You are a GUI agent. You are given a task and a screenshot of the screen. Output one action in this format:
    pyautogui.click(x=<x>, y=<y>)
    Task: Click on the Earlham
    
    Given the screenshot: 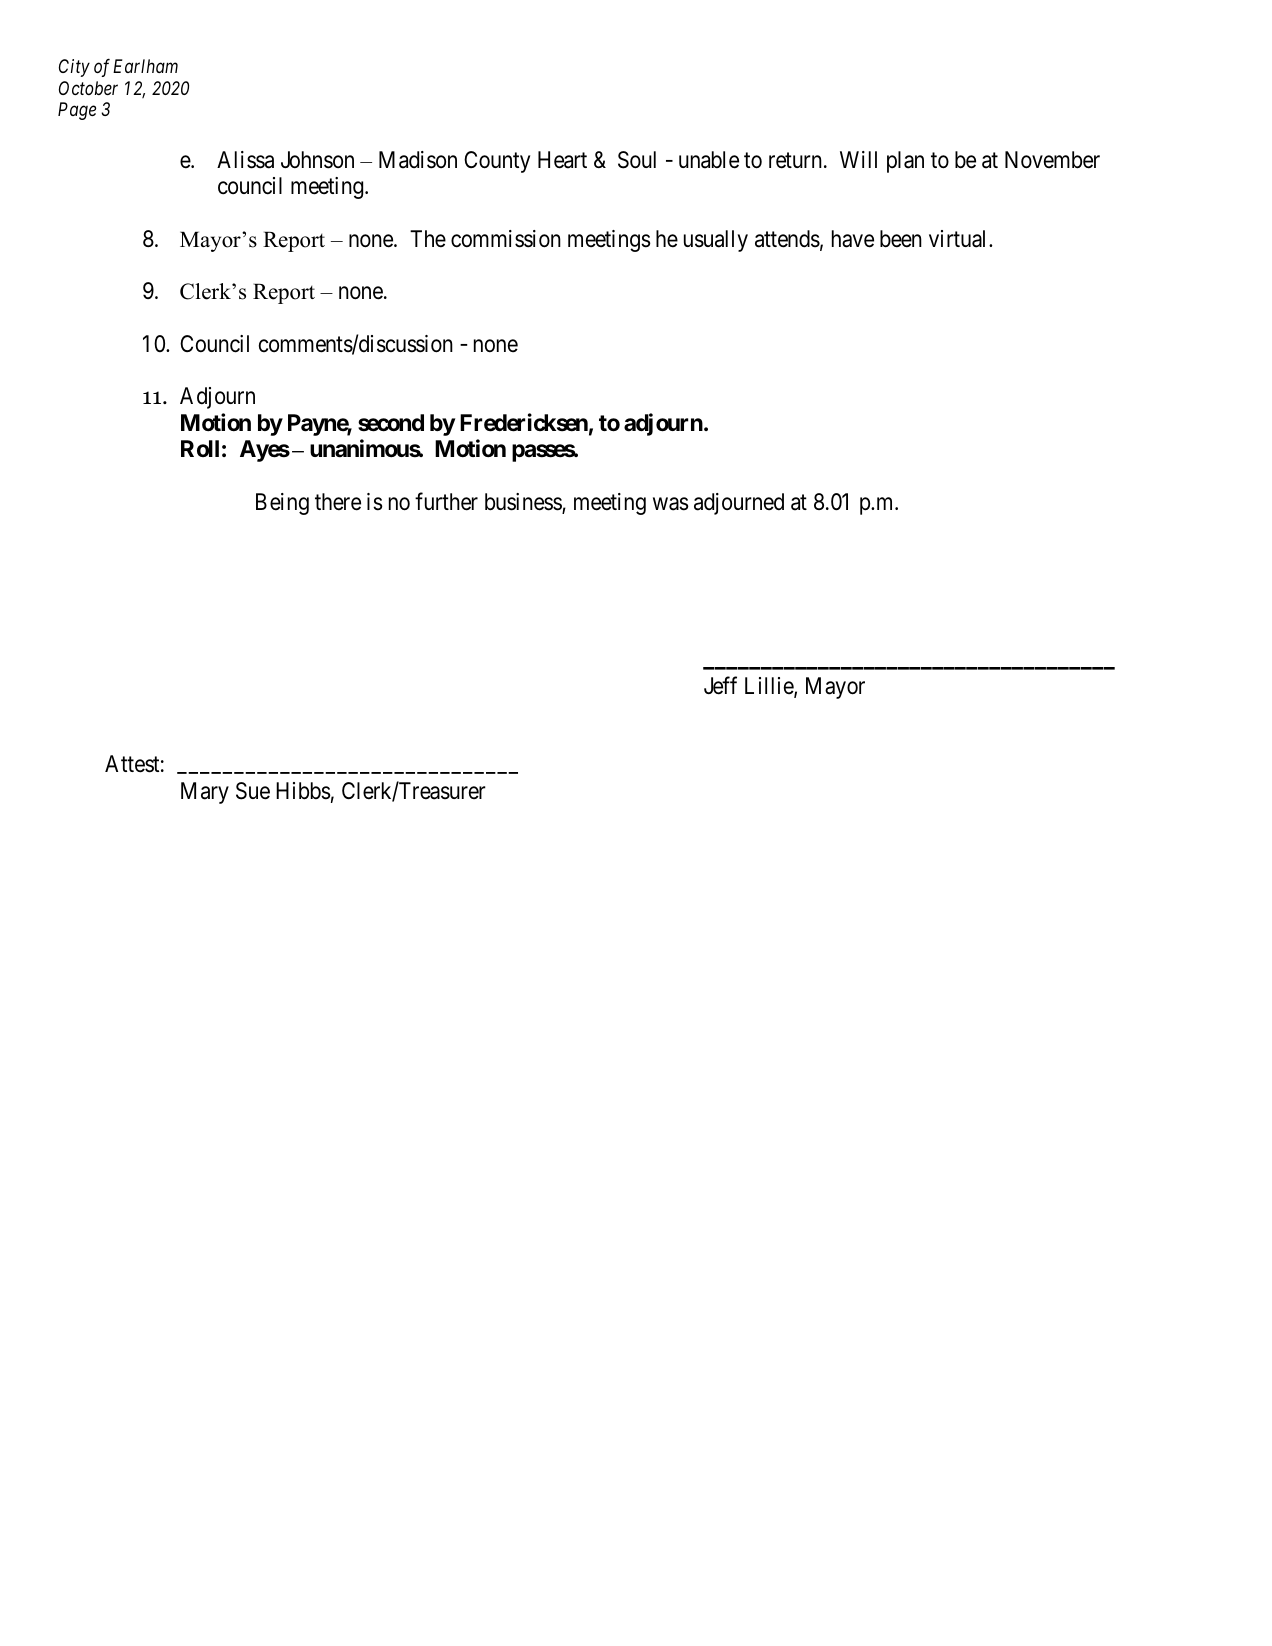 What is the action you would take?
    pyautogui.click(x=145, y=66)
